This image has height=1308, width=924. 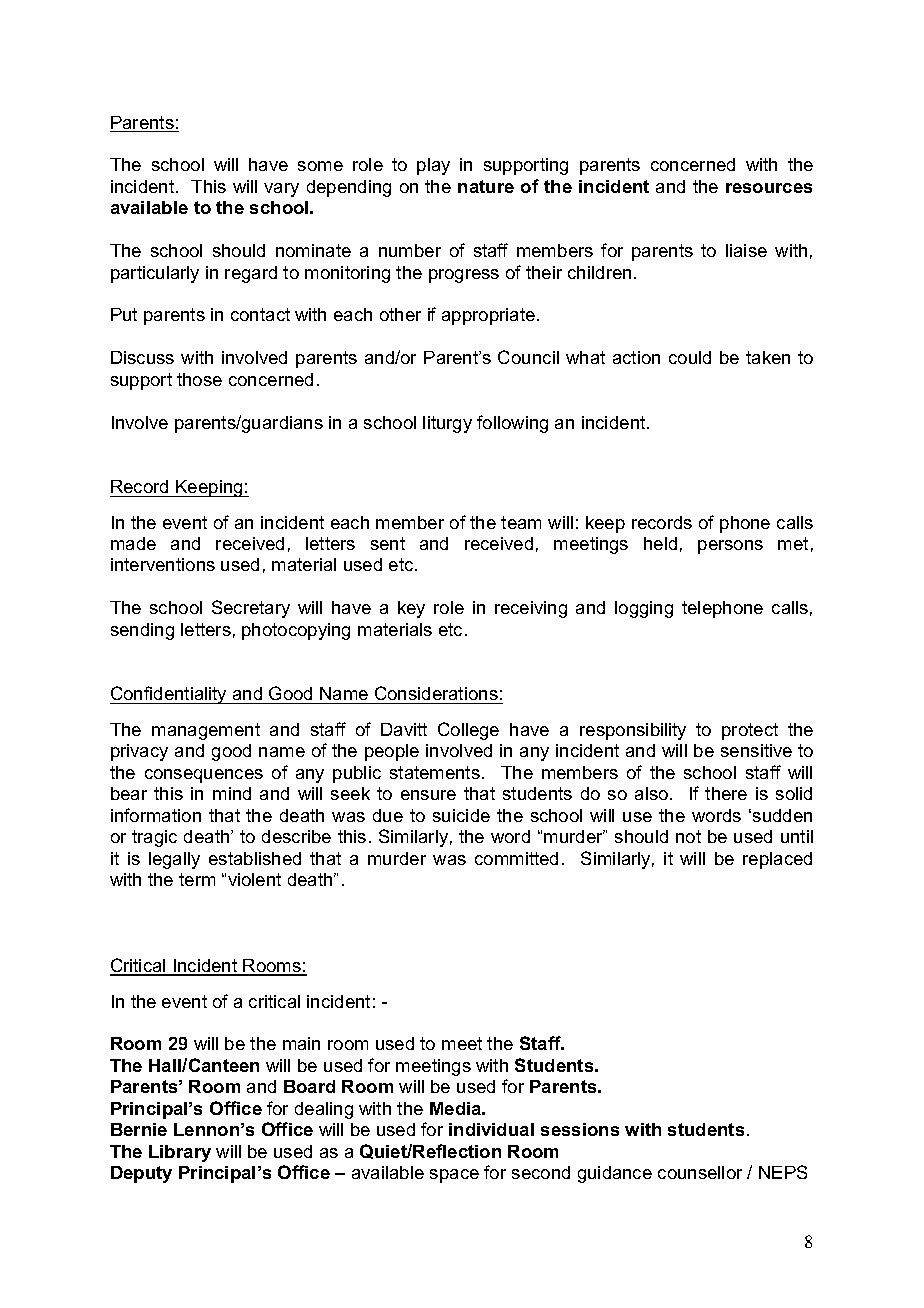 I want to click on Library, so click(x=180, y=1153).
